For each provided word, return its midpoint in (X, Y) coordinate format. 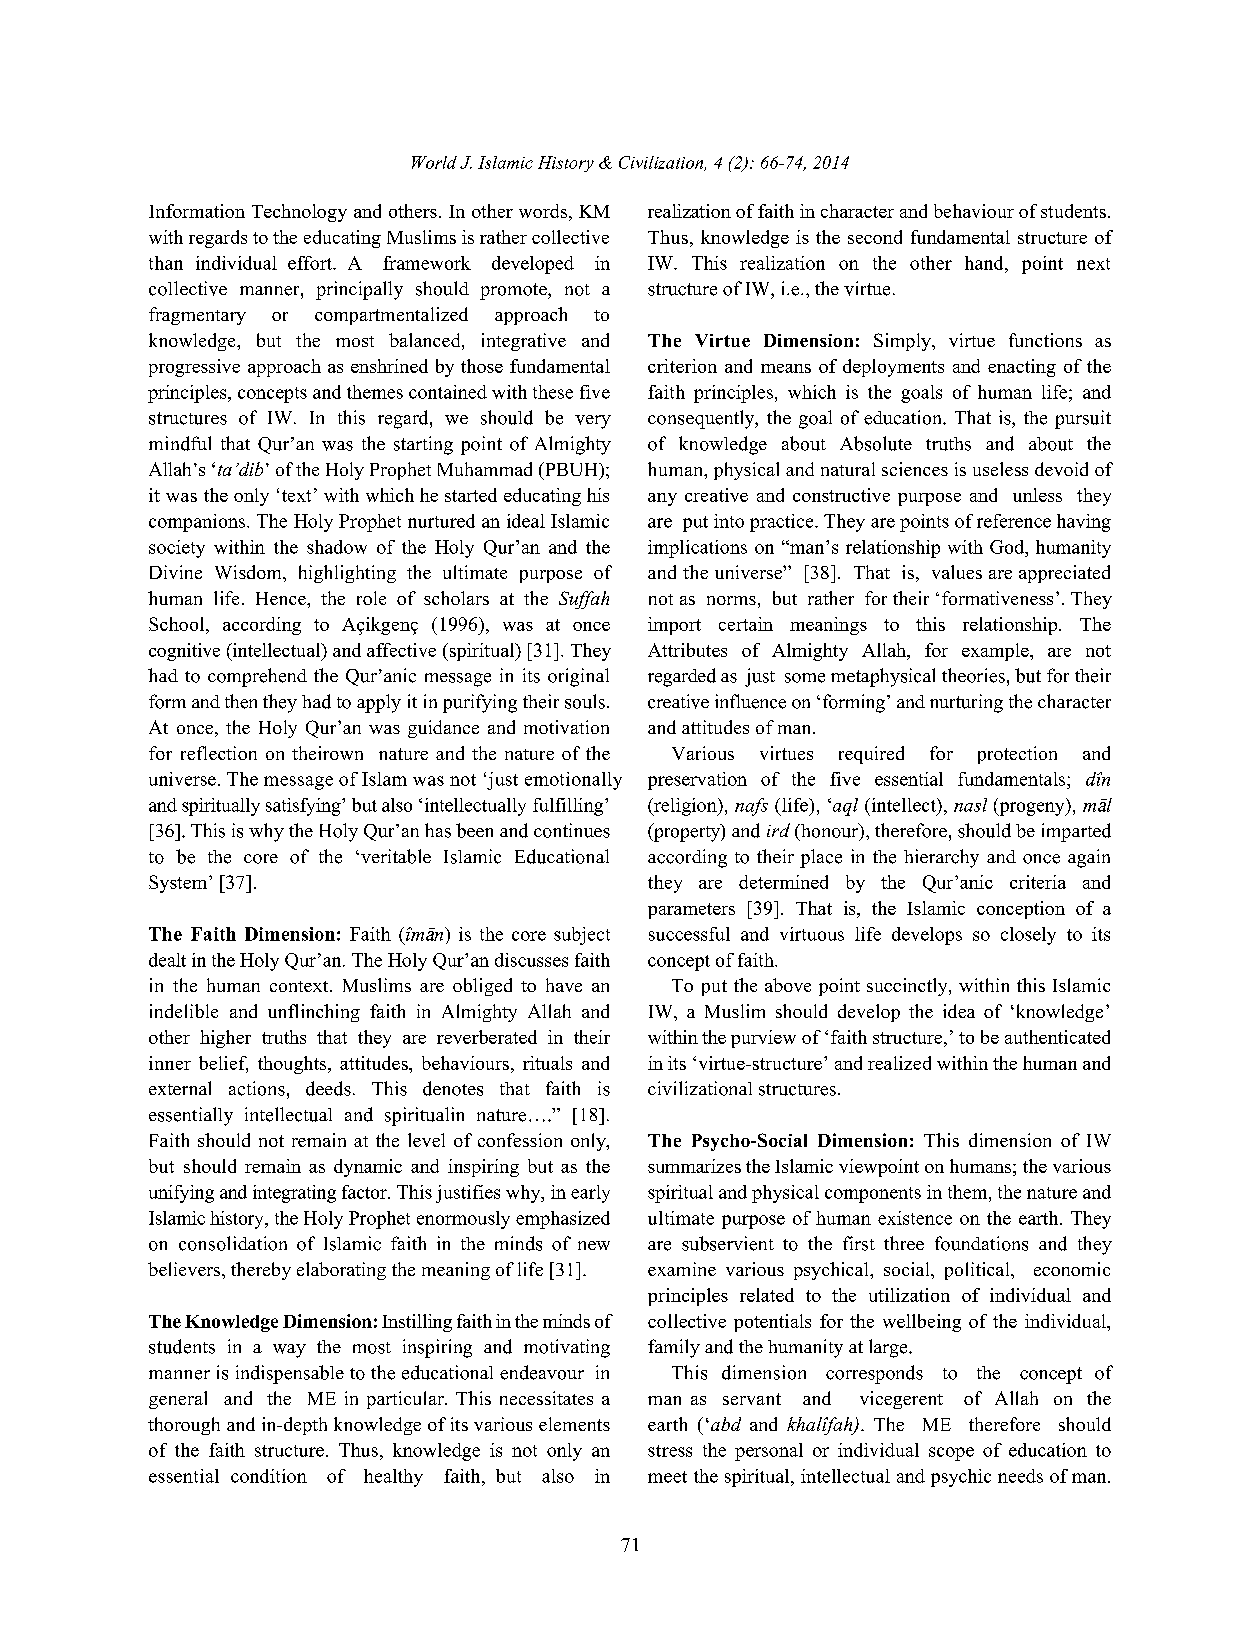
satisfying (304, 807)
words (543, 211)
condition (269, 1476)
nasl (970, 805)
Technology (299, 213)
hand (985, 263)
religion (685, 807)
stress (670, 1451)
